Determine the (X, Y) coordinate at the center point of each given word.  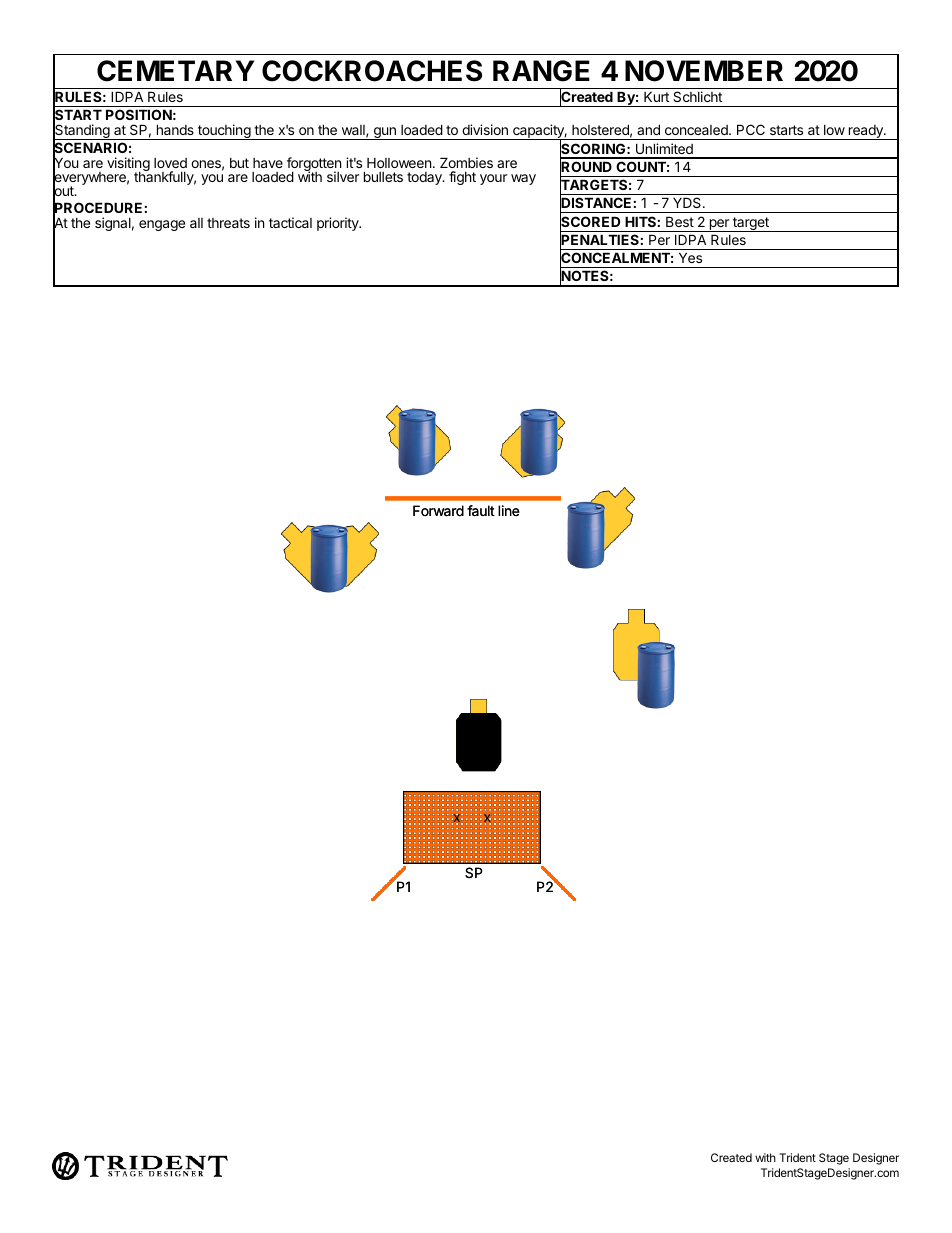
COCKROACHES (372, 71)
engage (162, 225)
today (425, 178)
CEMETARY (175, 71)
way (523, 179)
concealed (697, 130)
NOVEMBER (704, 71)
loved (170, 163)
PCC (751, 129)
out (64, 192)
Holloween (399, 163)
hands (175, 129)
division (485, 129)
